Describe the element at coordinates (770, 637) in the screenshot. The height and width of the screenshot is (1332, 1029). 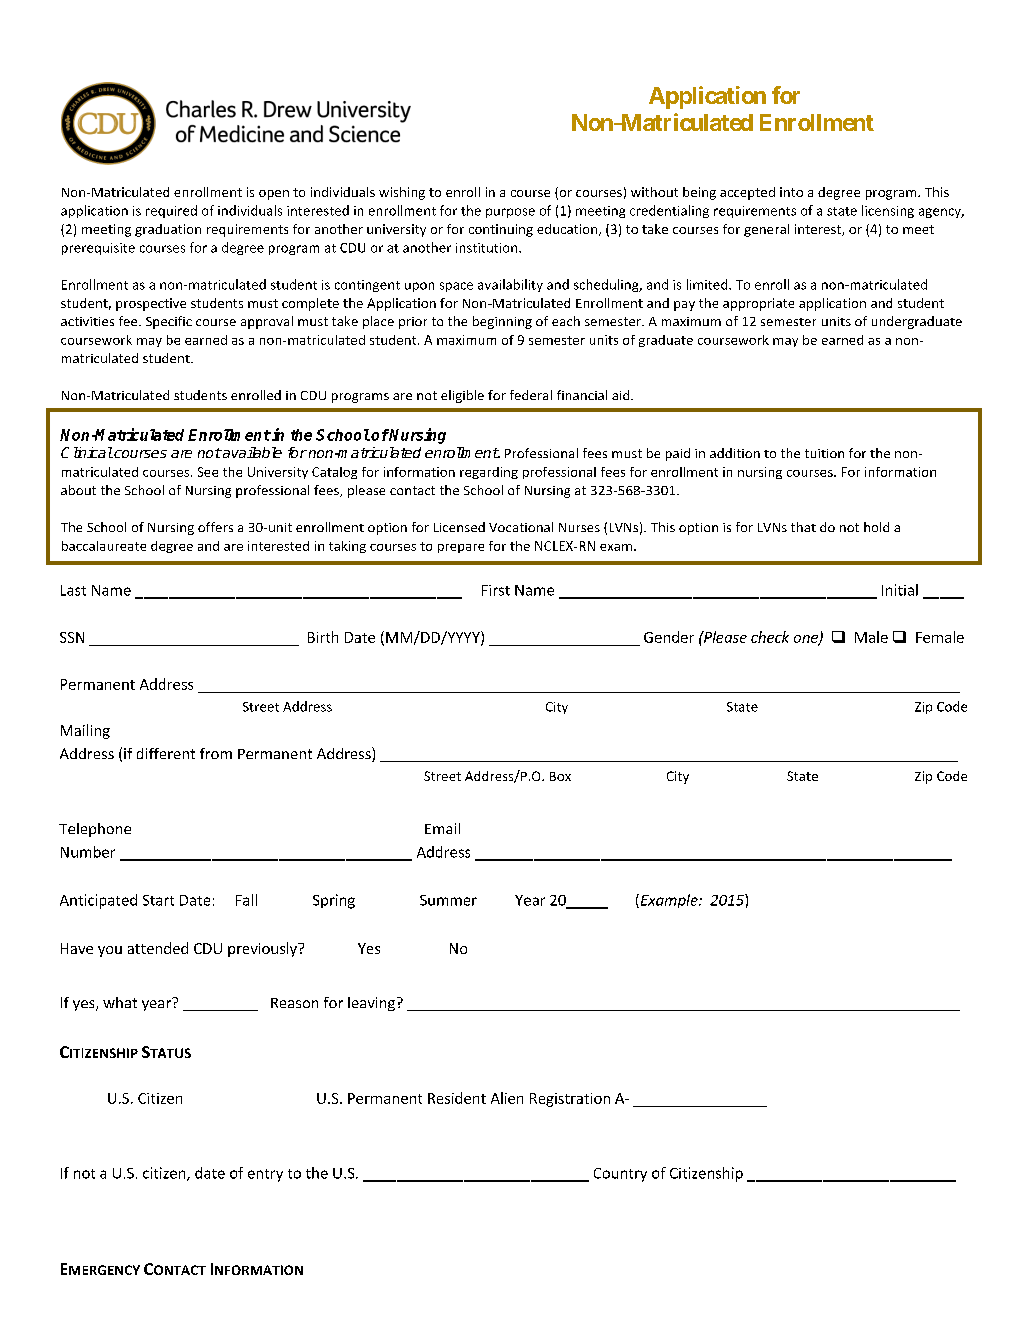
I see `check` at that location.
